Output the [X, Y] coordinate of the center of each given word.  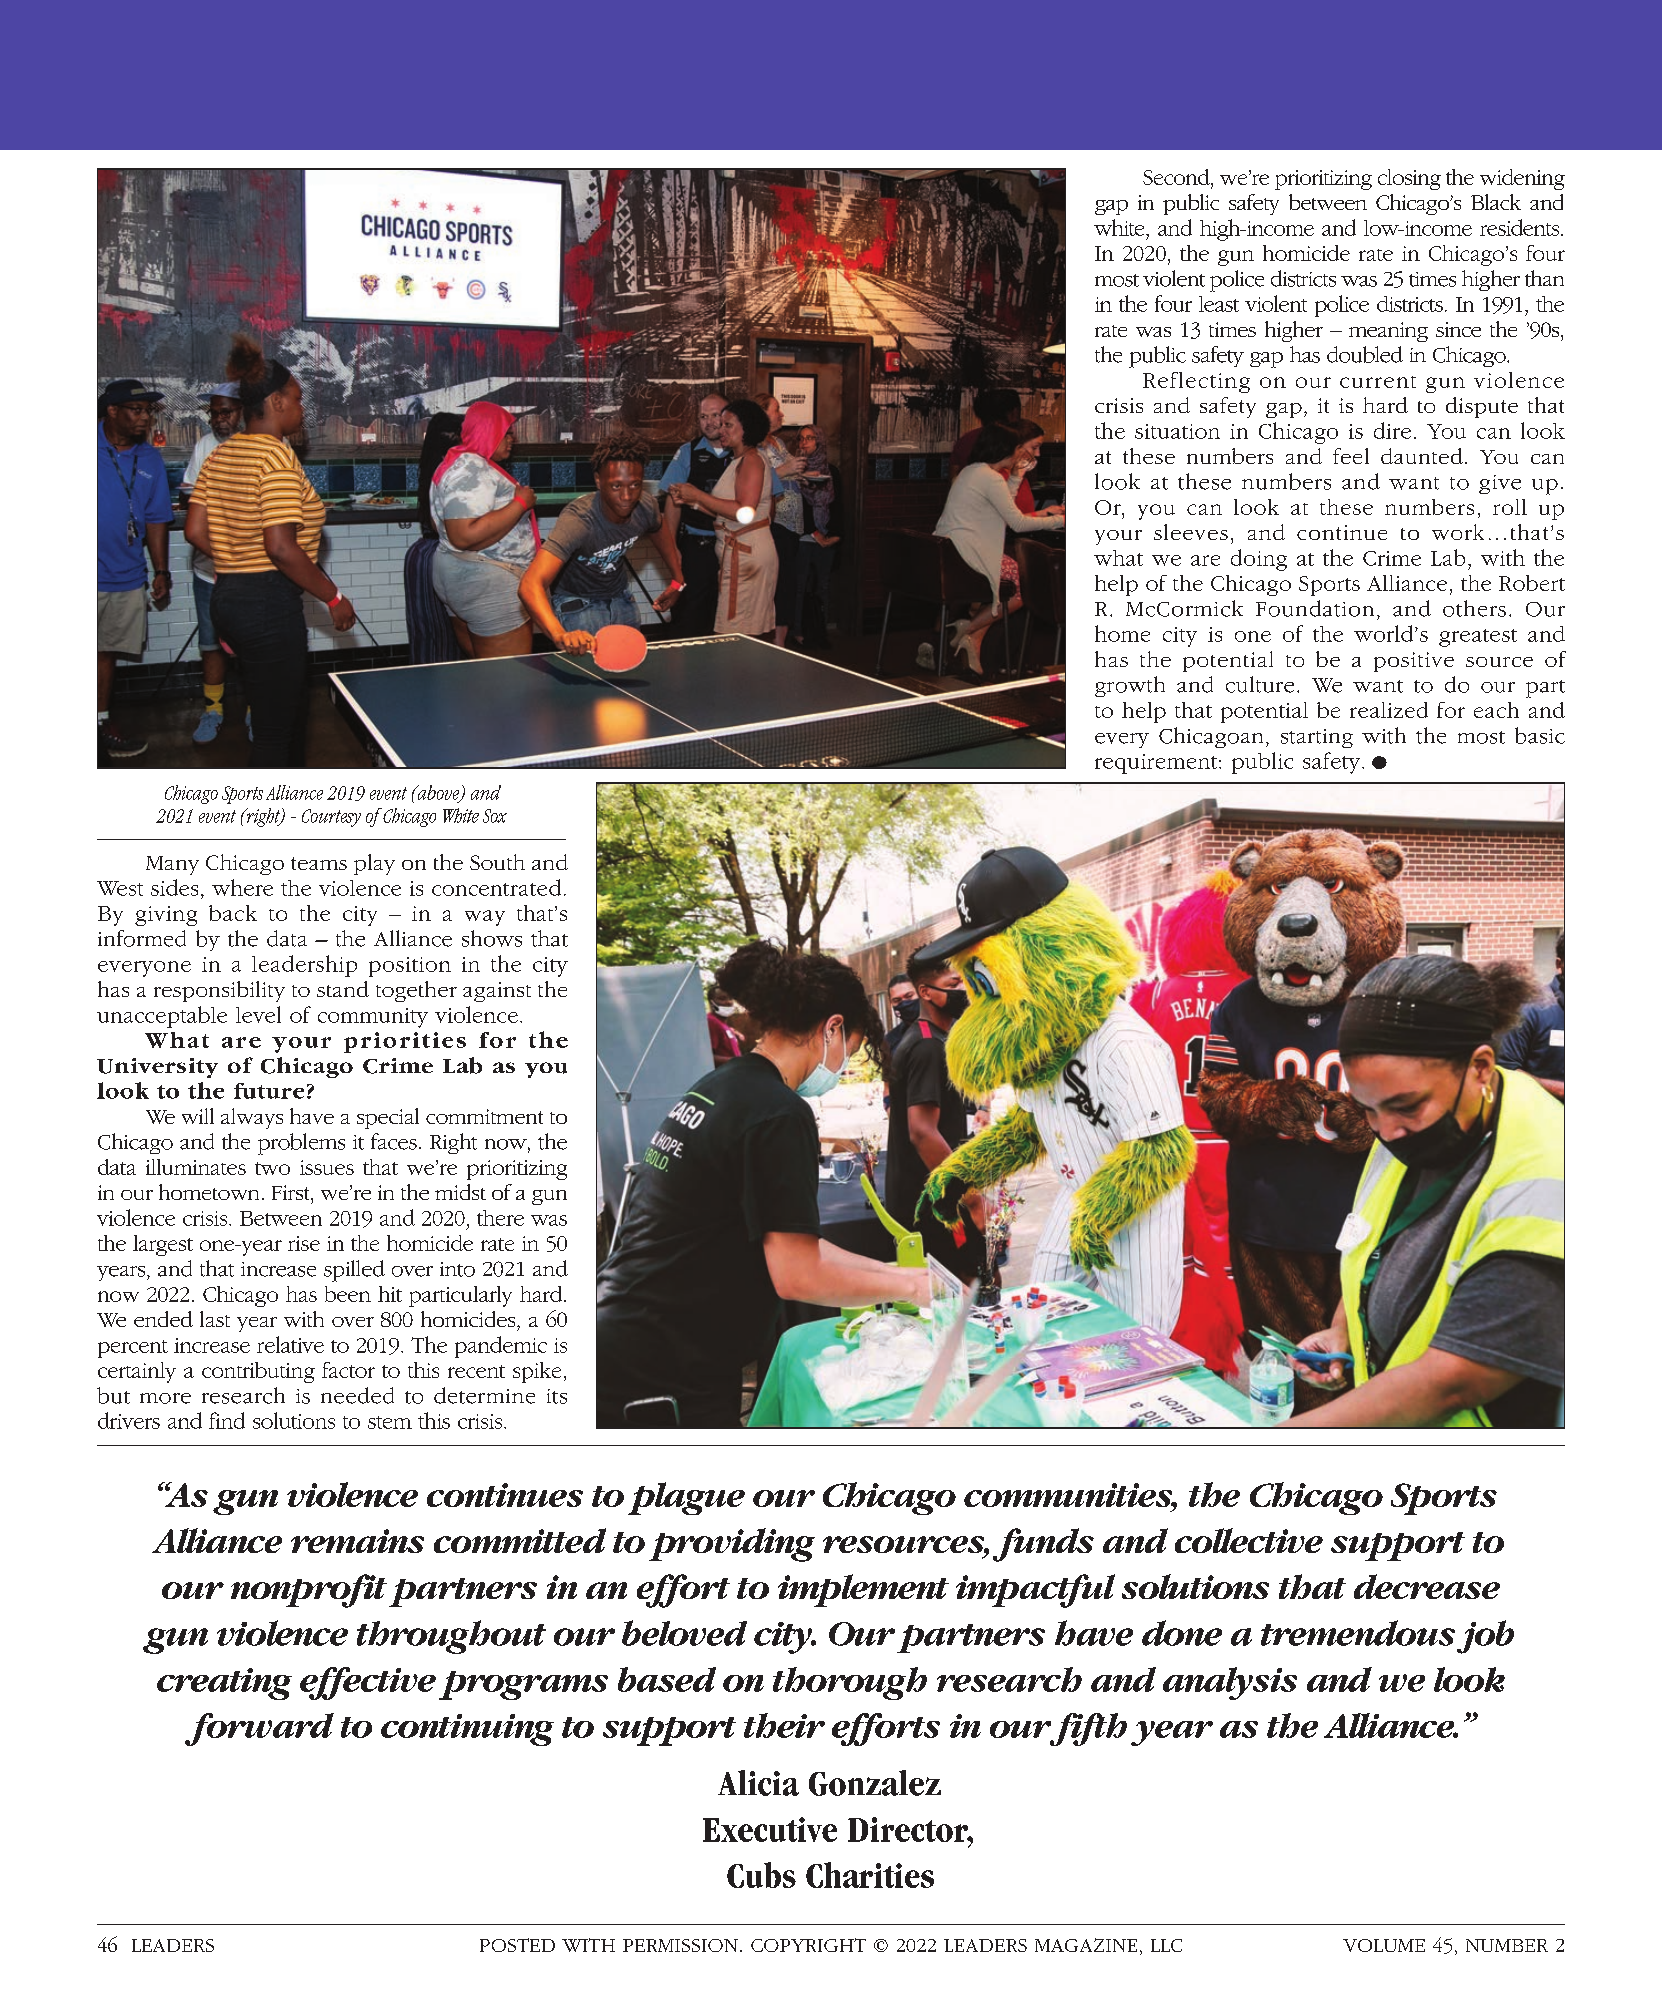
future [269, 1091]
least [1219, 304]
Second [1177, 177]
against [497, 992]
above [438, 793]
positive [1414, 662]
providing [732, 1545]
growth [1130, 686]
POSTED [517, 1945]
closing [1409, 179]
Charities [870, 1875]
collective [1249, 1540]
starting [1317, 738]
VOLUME [1384, 1945]
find [227, 1420]
